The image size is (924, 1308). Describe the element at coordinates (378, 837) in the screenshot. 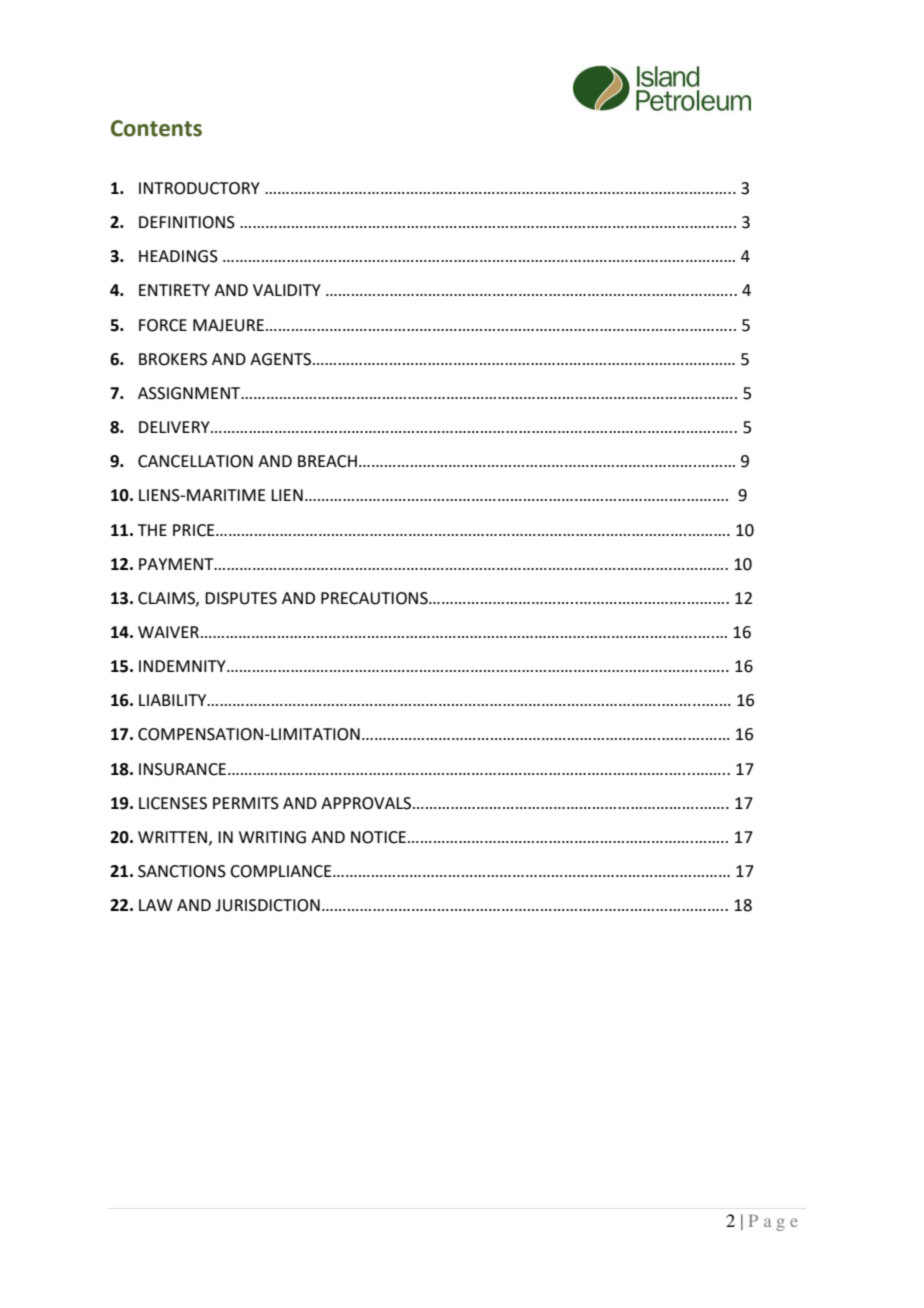

I see `NOTICE` at that location.
